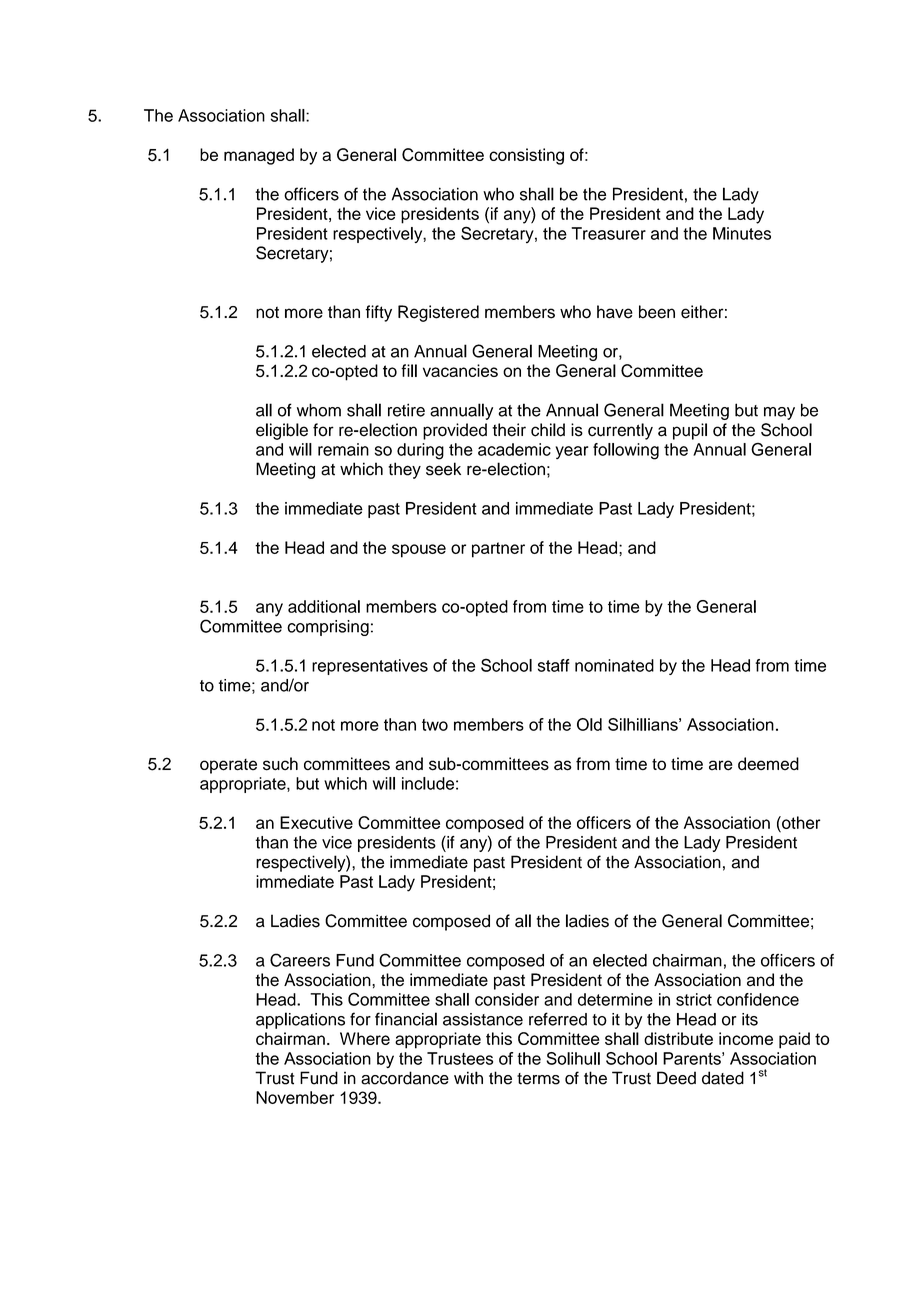 This screenshot has height=1307, width=924. Describe the element at coordinates (259, 156) in the screenshot. I see `managed` at that location.
